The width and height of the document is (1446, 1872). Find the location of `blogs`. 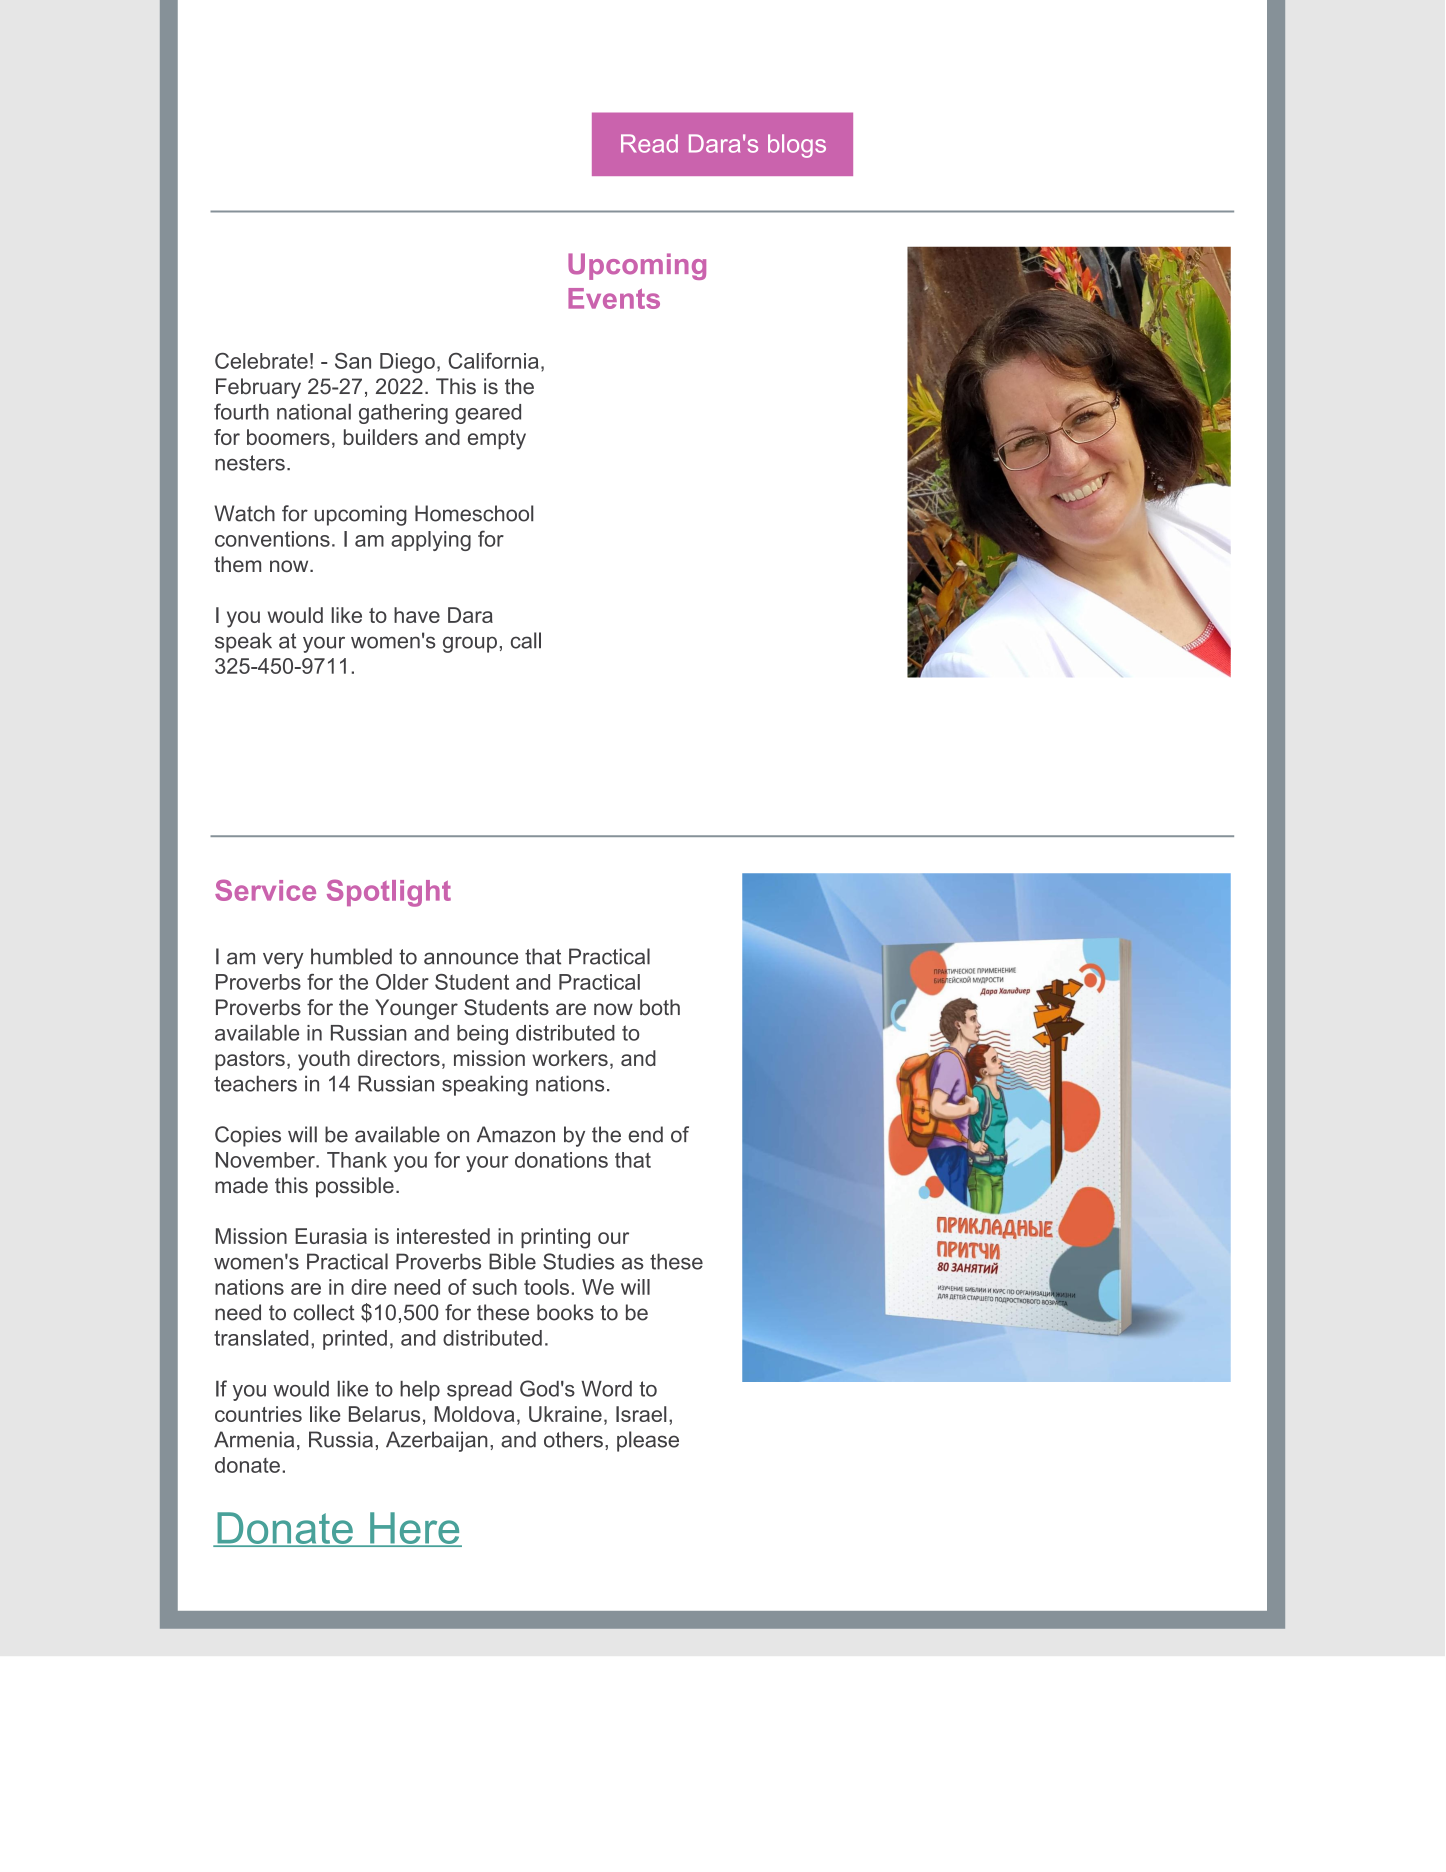

blogs is located at coordinates (797, 146).
